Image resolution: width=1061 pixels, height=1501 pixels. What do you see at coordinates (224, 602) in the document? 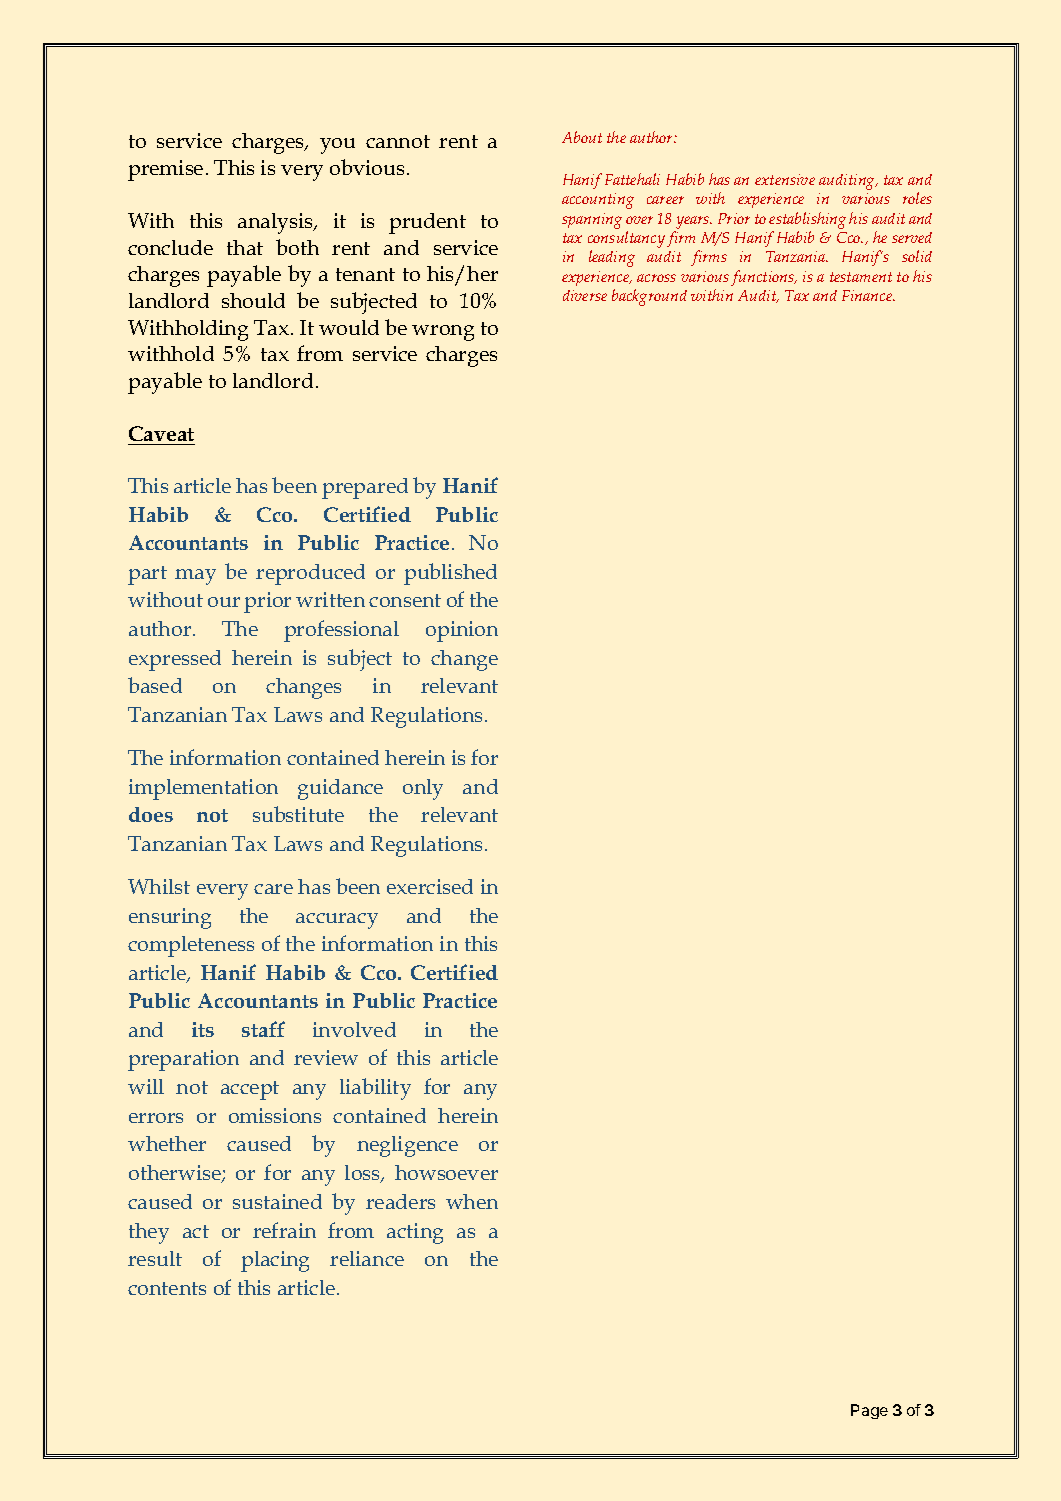
I see `our` at bounding box center [224, 602].
